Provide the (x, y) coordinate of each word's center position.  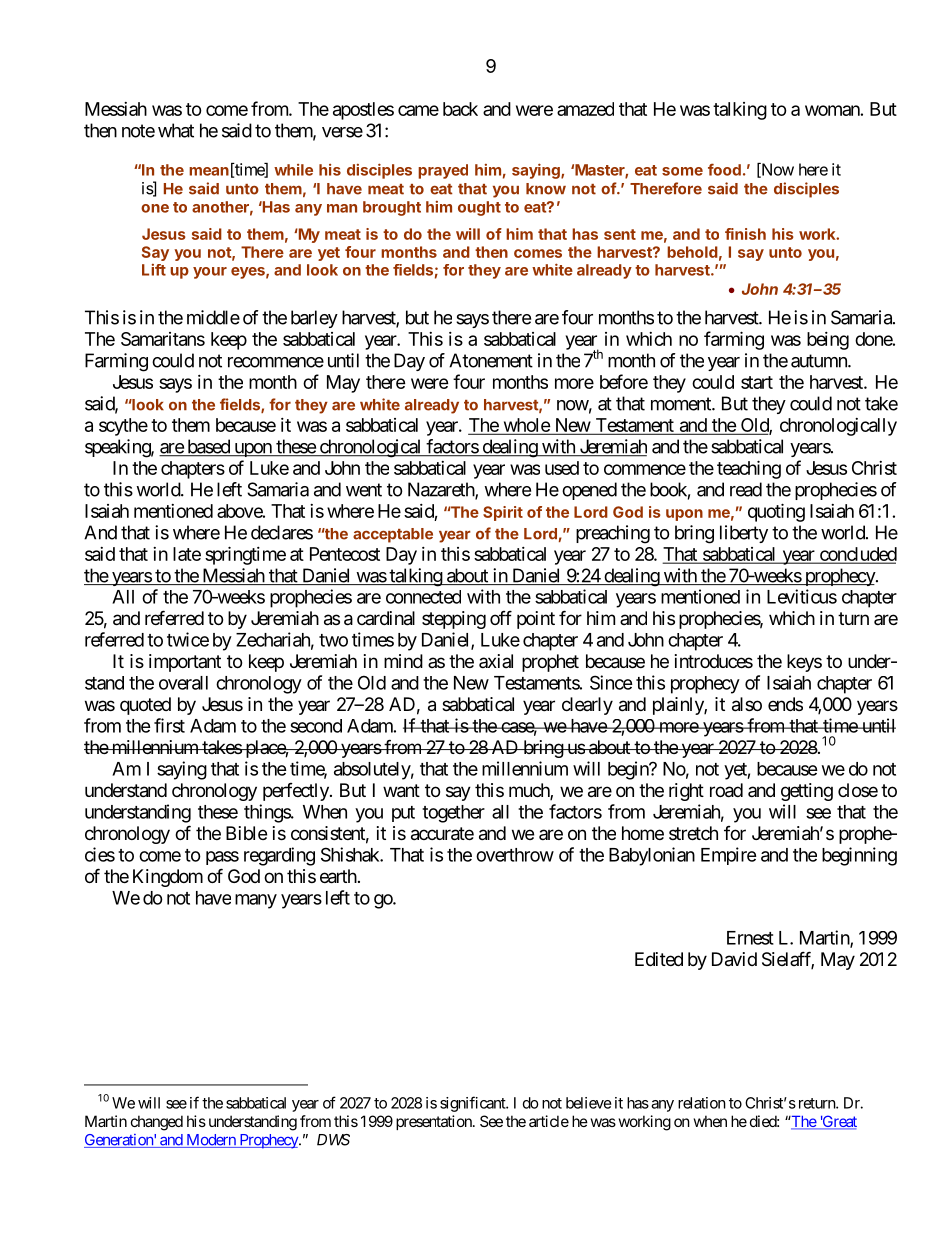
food (724, 169)
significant (473, 1104)
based (208, 447)
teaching (749, 469)
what (176, 130)
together (453, 814)
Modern (211, 1141)
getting (807, 792)
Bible (246, 833)
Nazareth (442, 490)
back (460, 109)
